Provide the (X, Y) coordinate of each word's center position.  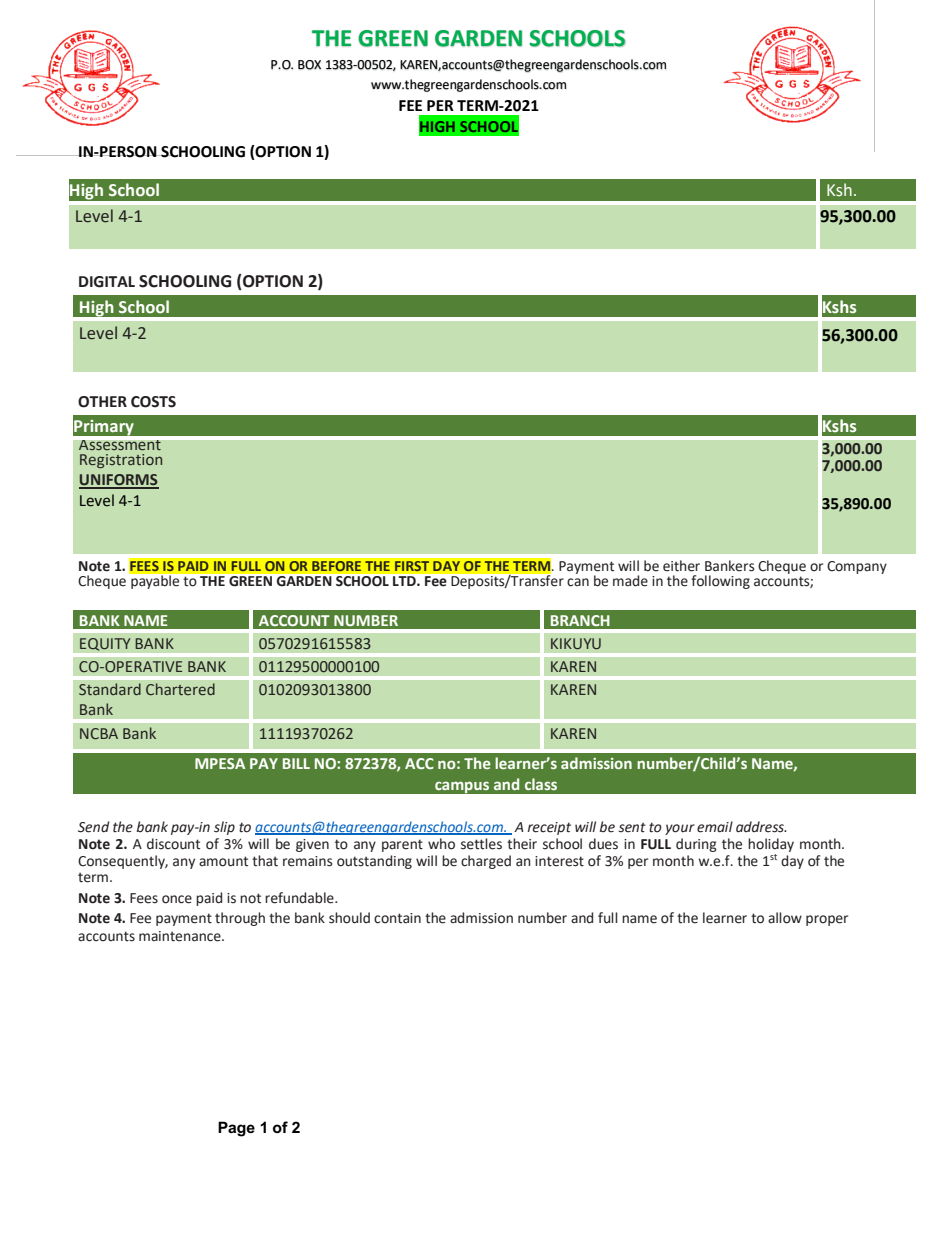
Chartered (180, 689)
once (177, 899)
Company (857, 567)
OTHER (102, 402)
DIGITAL (107, 282)
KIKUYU (576, 643)
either (681, 566)
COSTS (153, 402)
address (761, 827)
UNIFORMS (119, 481)
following (720, 582)
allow (785, 918)
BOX (309, 65)
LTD (405, 581)
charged (486, 862)
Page (236, 1129)
